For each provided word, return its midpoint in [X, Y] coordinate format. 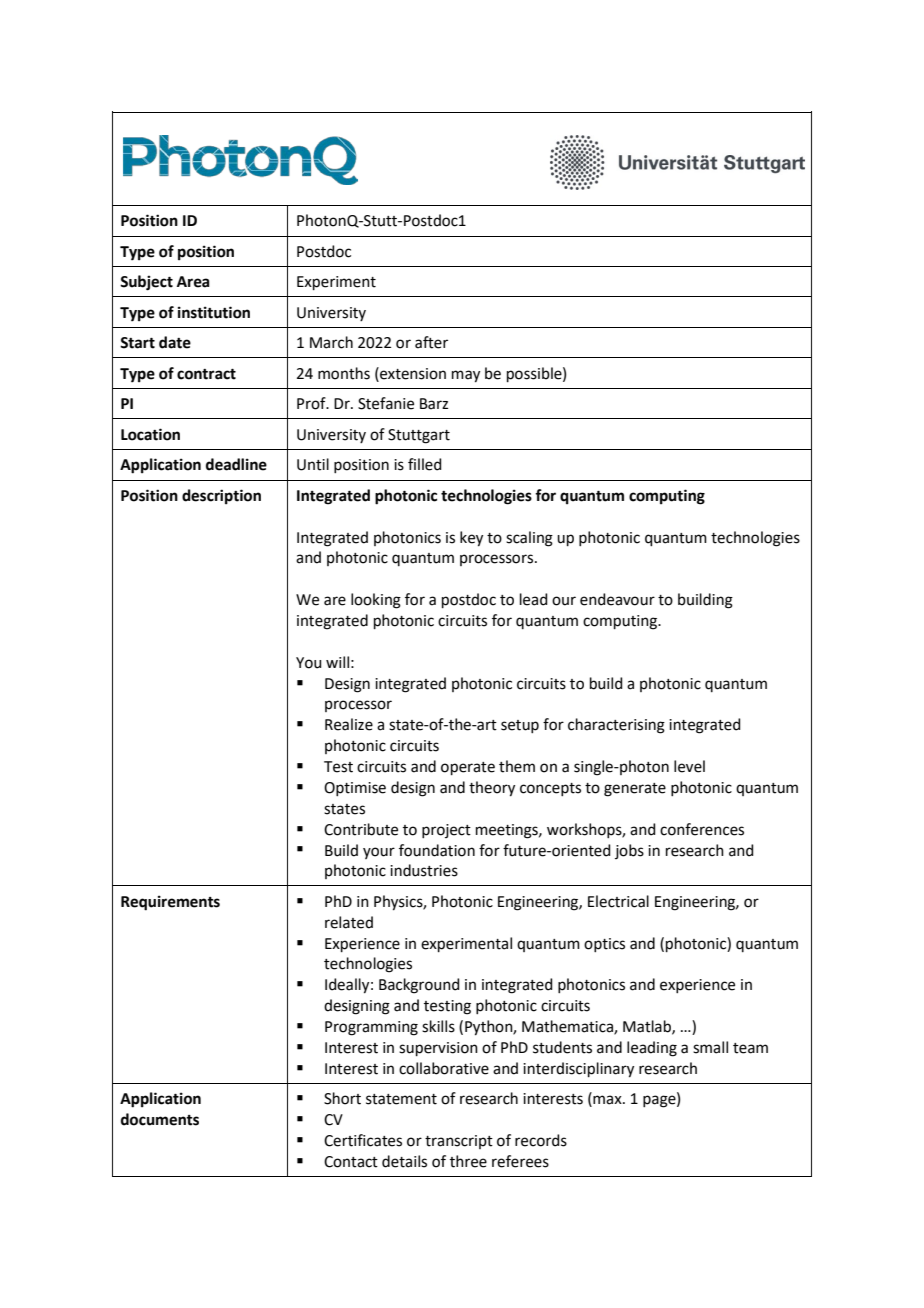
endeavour [617, 599]
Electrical [618, 901]
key [471, 539]
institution [214, 312]
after [431, 342]
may [466, 376]
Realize [349, 724]
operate [468, 768]
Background [419, 986]
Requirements [170, 903]
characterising [616, 726]
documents [160, 1119]
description [221, 497]
